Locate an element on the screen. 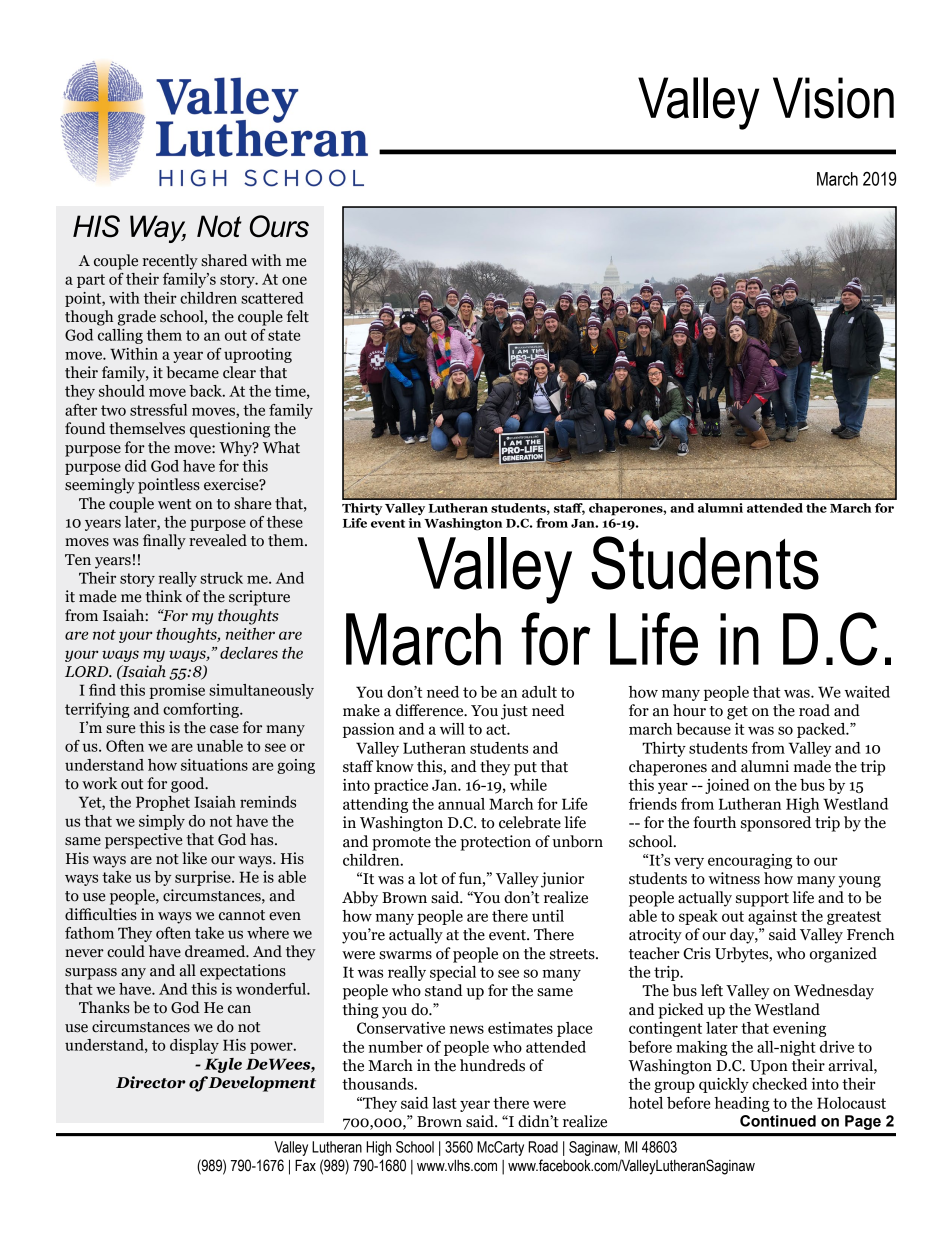 The height and width of the screenshot is (1233, 952). Vision is located at coordinates (833, 98).
